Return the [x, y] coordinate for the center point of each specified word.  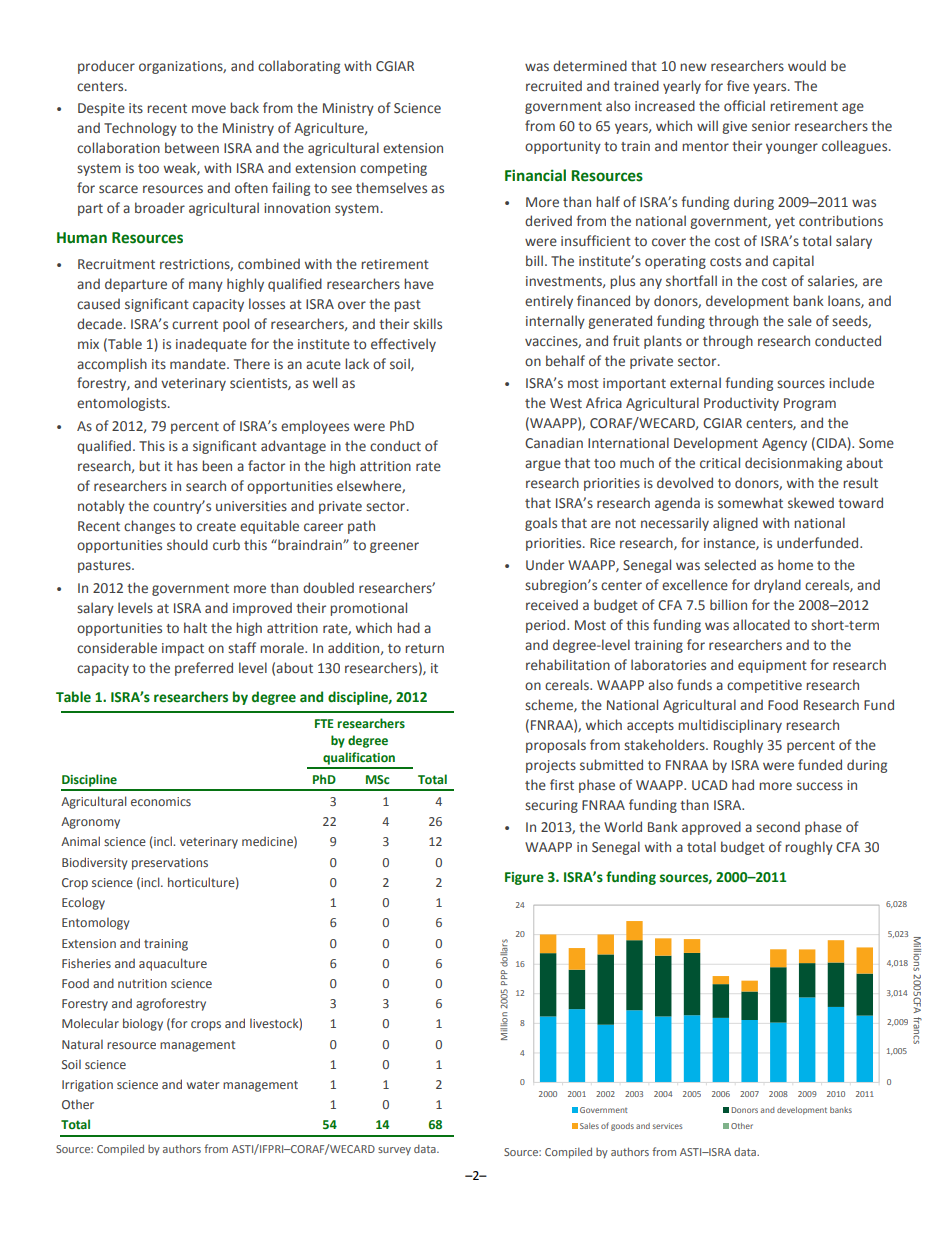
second [778, 827]
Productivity [741, 404]
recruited [554, 86]
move [209, 109]
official [744, 105]
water [203, 1085]
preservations [170, 864]
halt [195, 627]
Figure [524, 878]
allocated [761, 624]
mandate [199, 364]
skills [427, 323]
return [424, 649]
